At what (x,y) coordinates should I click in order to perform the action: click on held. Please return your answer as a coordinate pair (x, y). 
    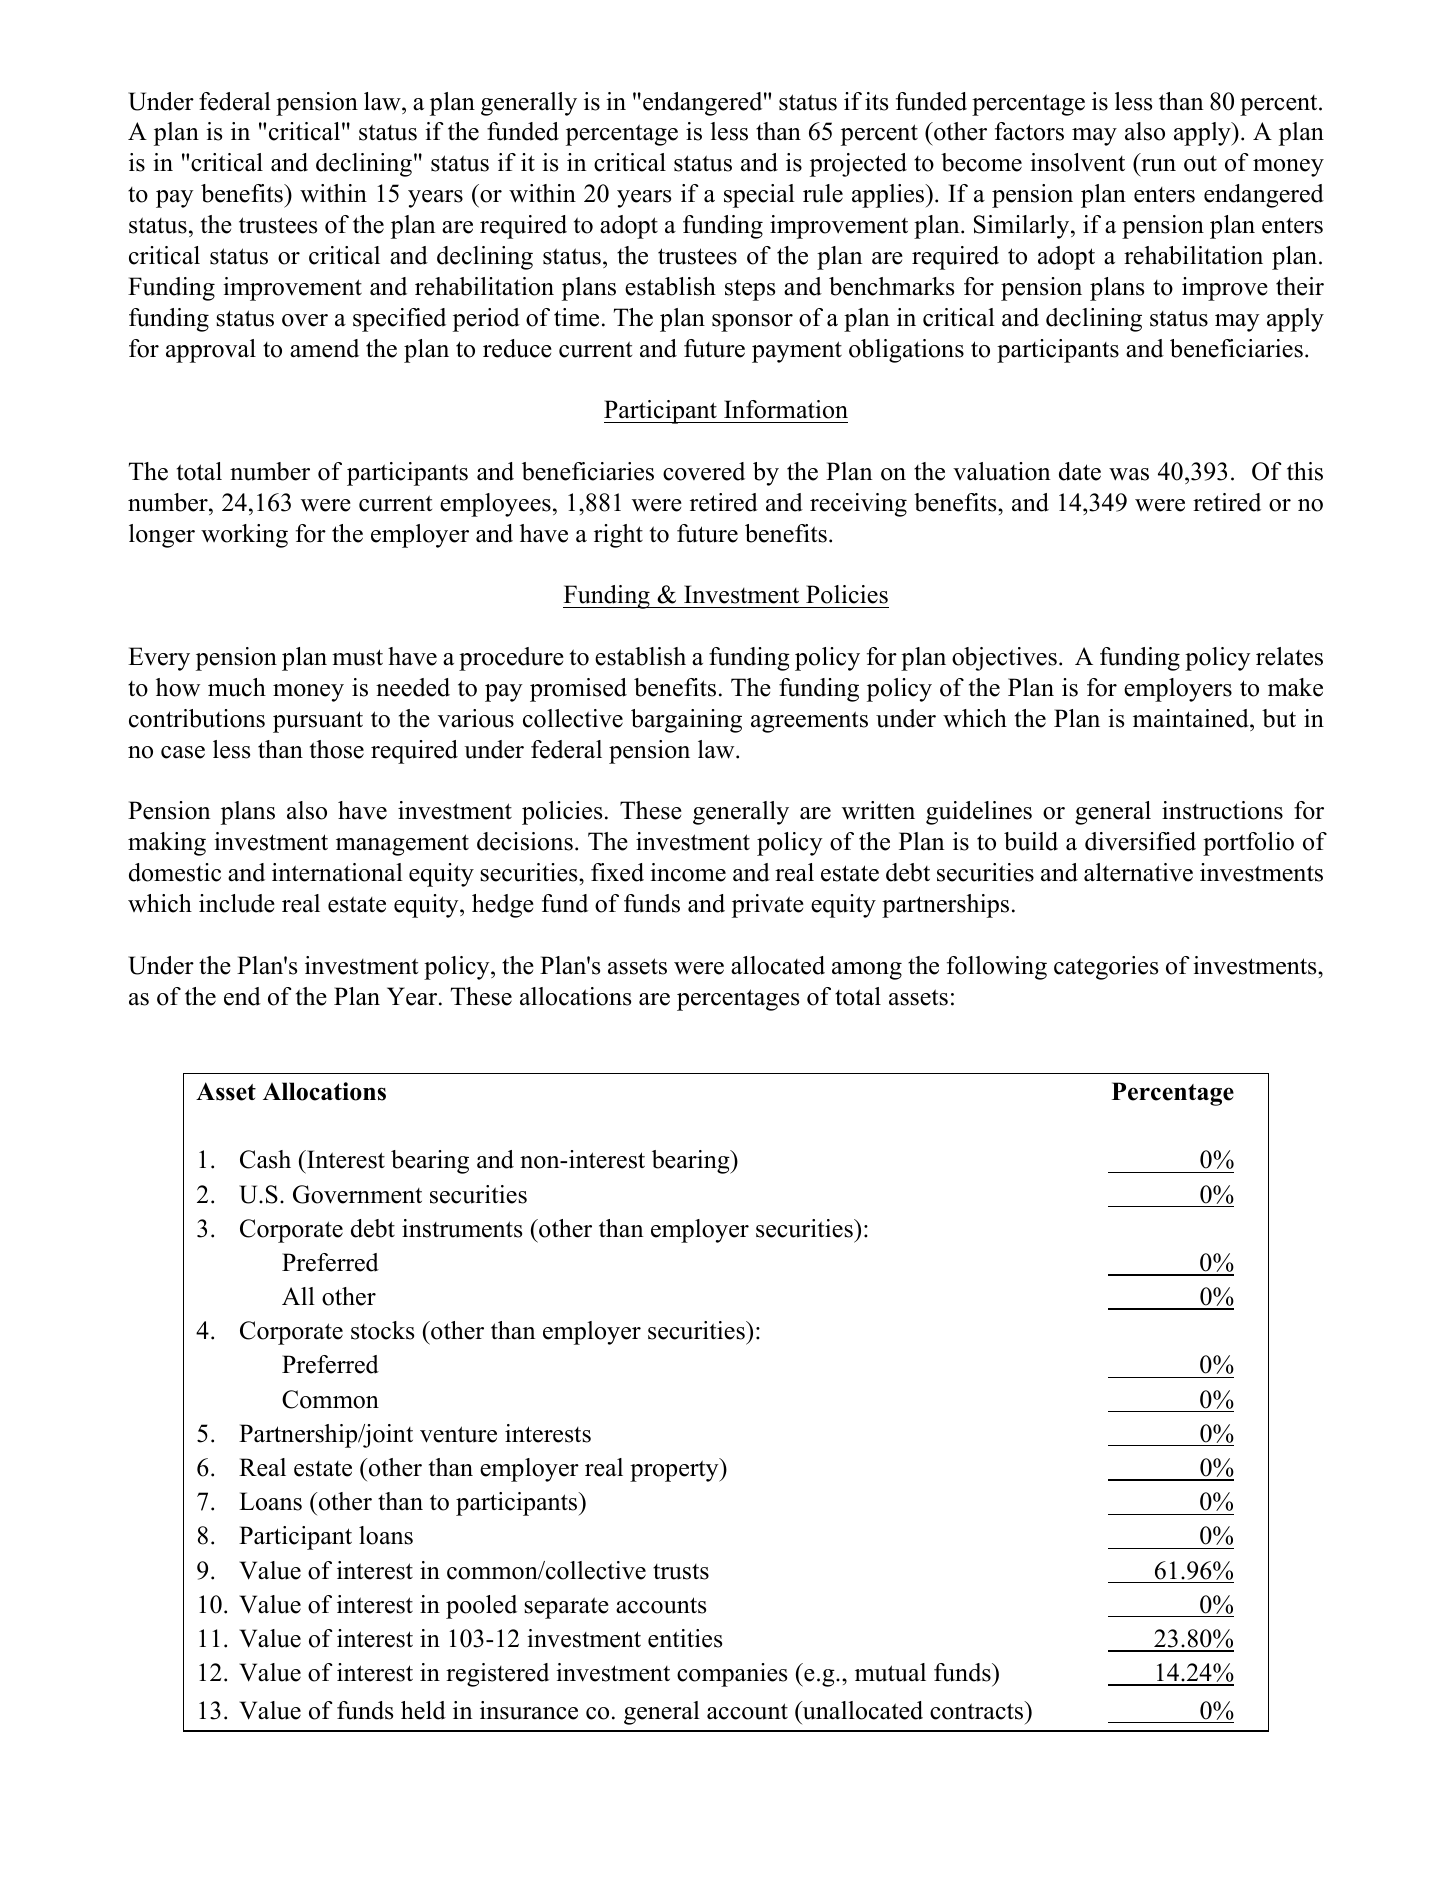
    Looking at the image, I should click on (423, 1710).
